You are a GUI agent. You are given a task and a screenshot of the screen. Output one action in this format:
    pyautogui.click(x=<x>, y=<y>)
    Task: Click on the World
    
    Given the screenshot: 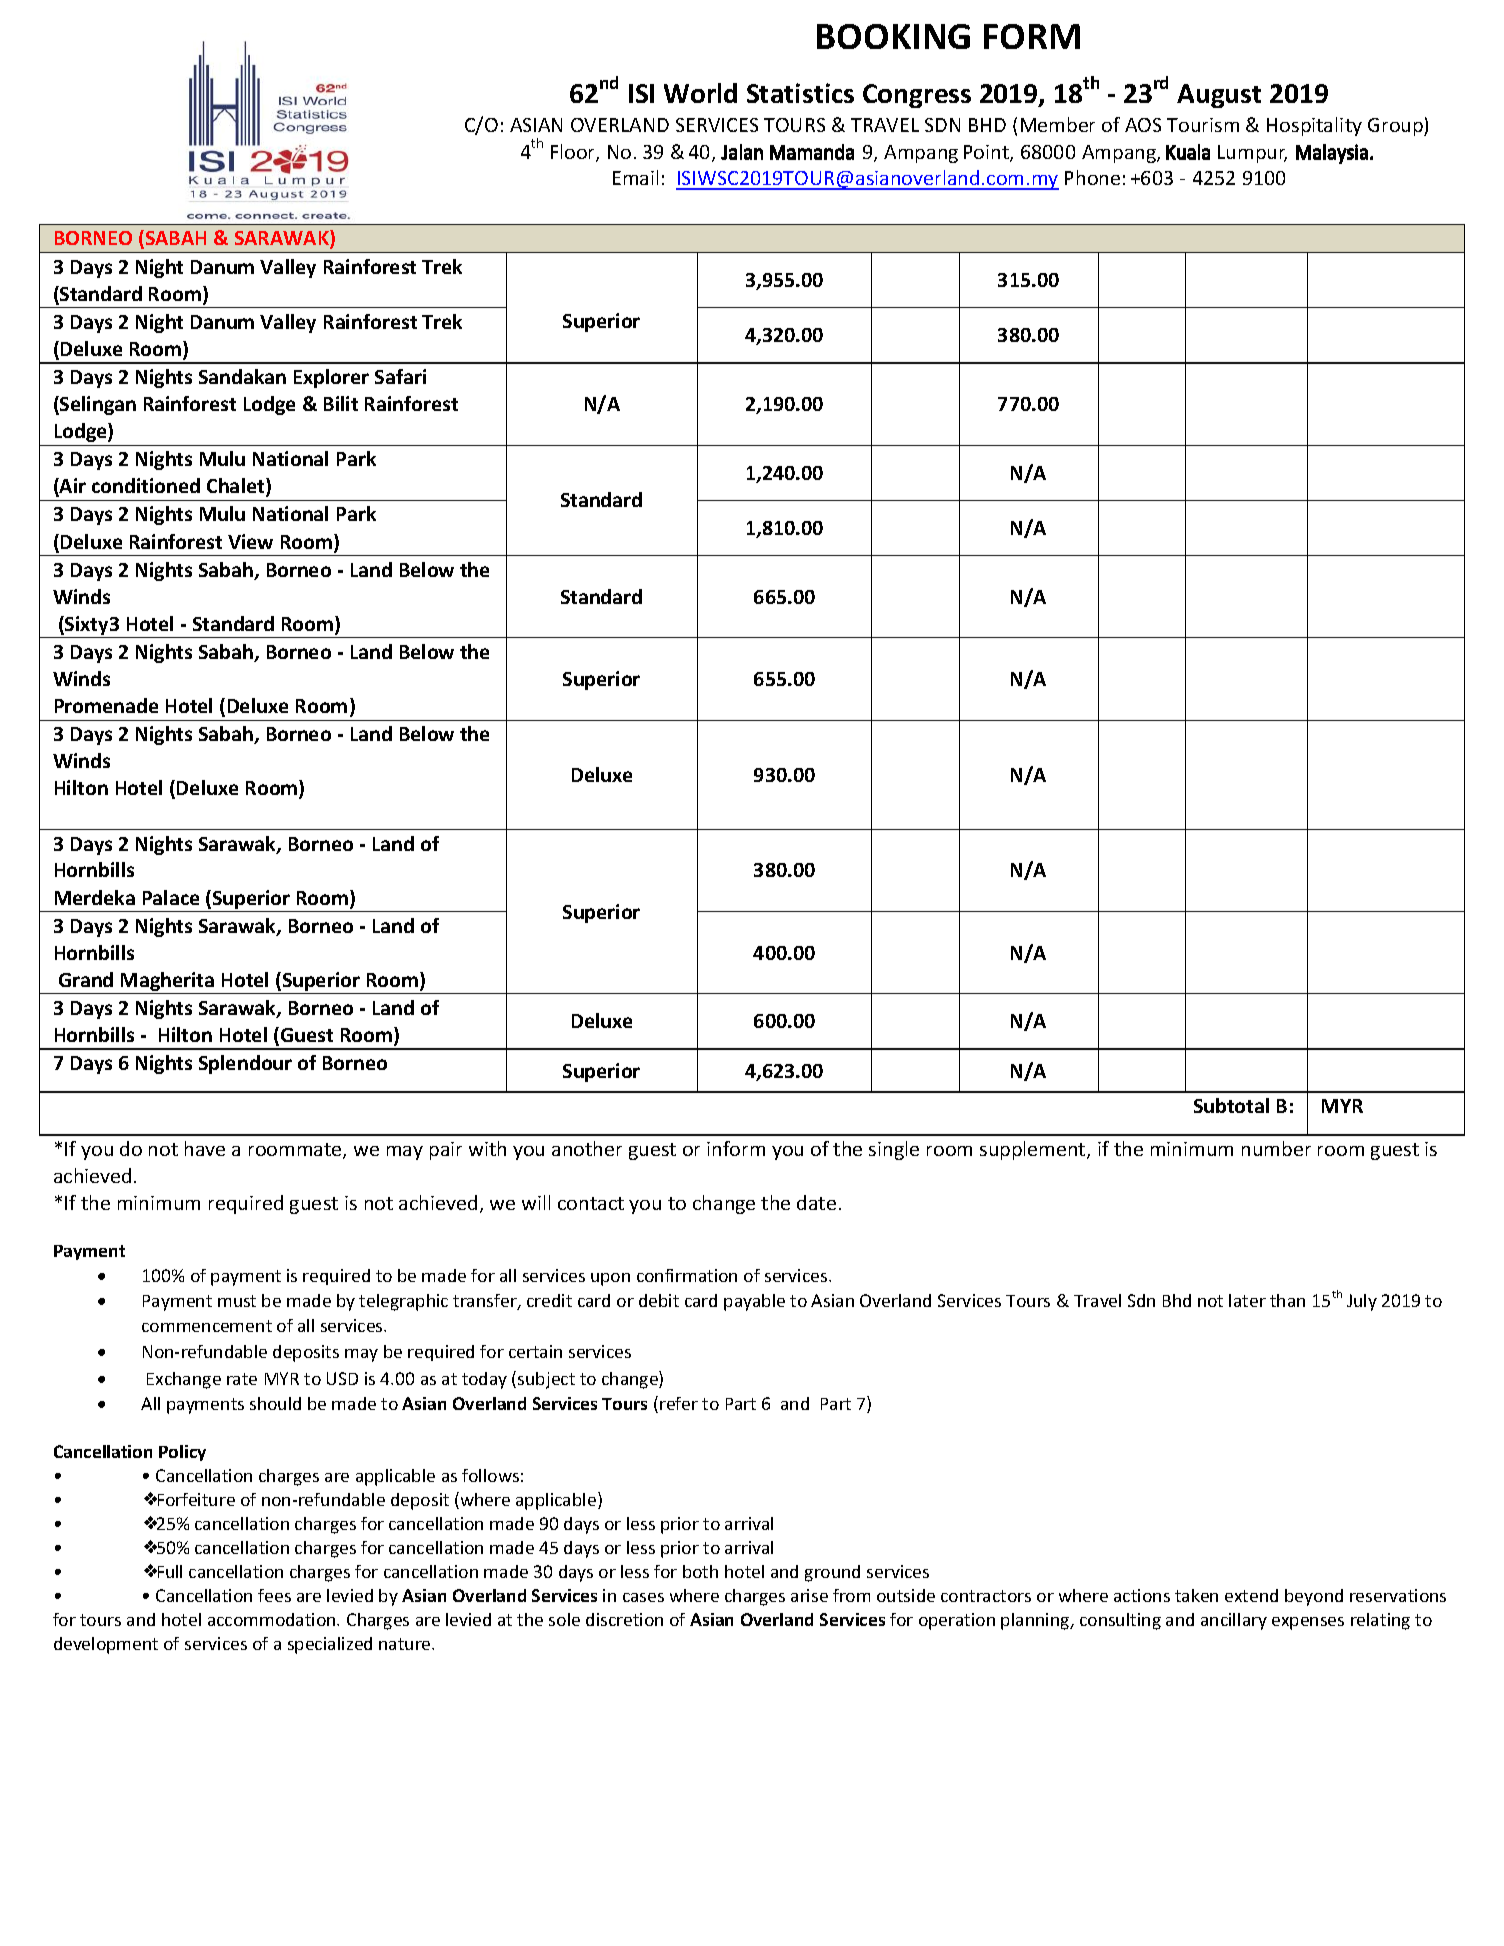 What is the action you would take?
    pyautogui.click(x=700, y=93)
